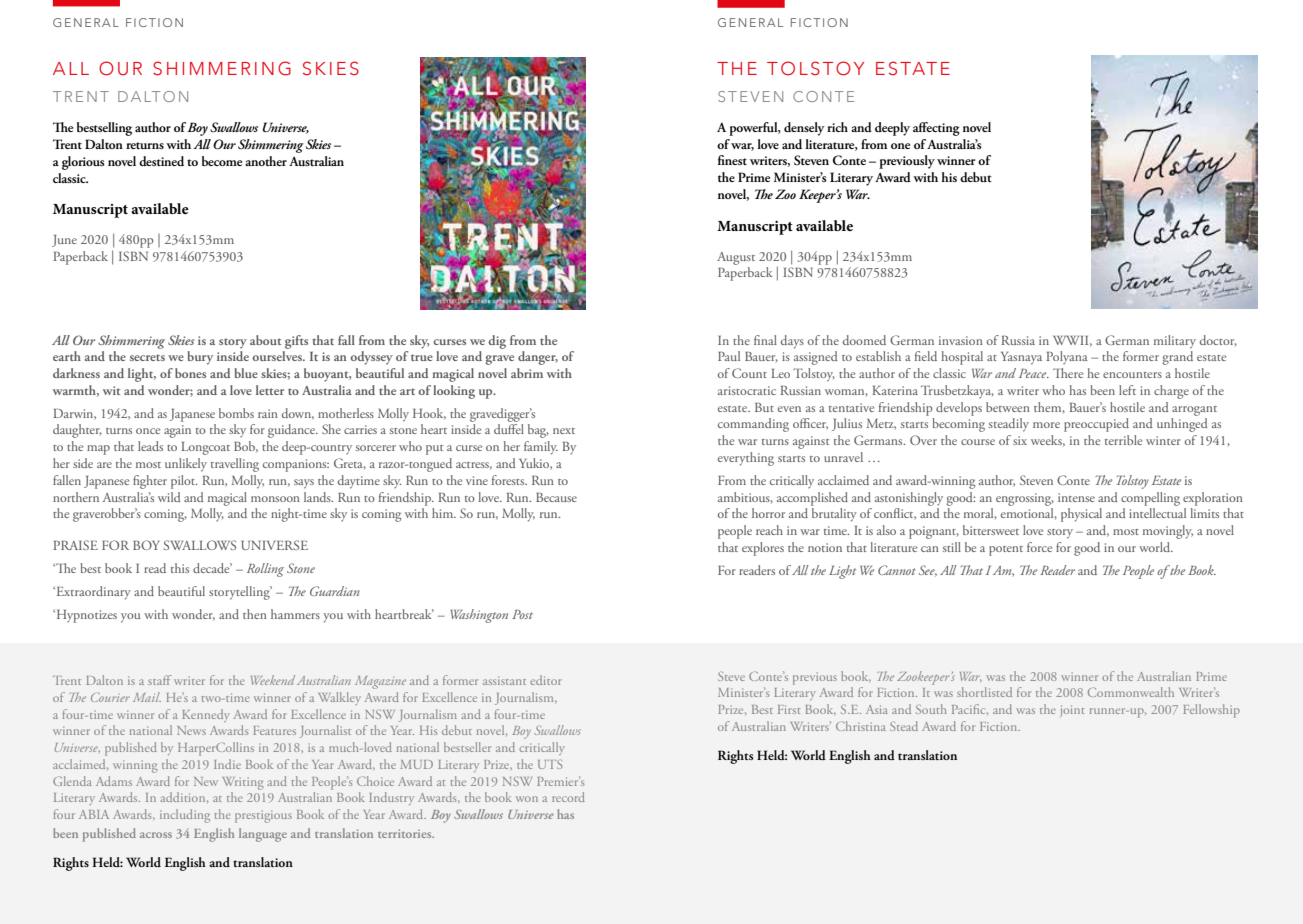  What do you see at coordinates (1076, 497) in the document?
I see `intense` at bounding box center [1076, 497].
